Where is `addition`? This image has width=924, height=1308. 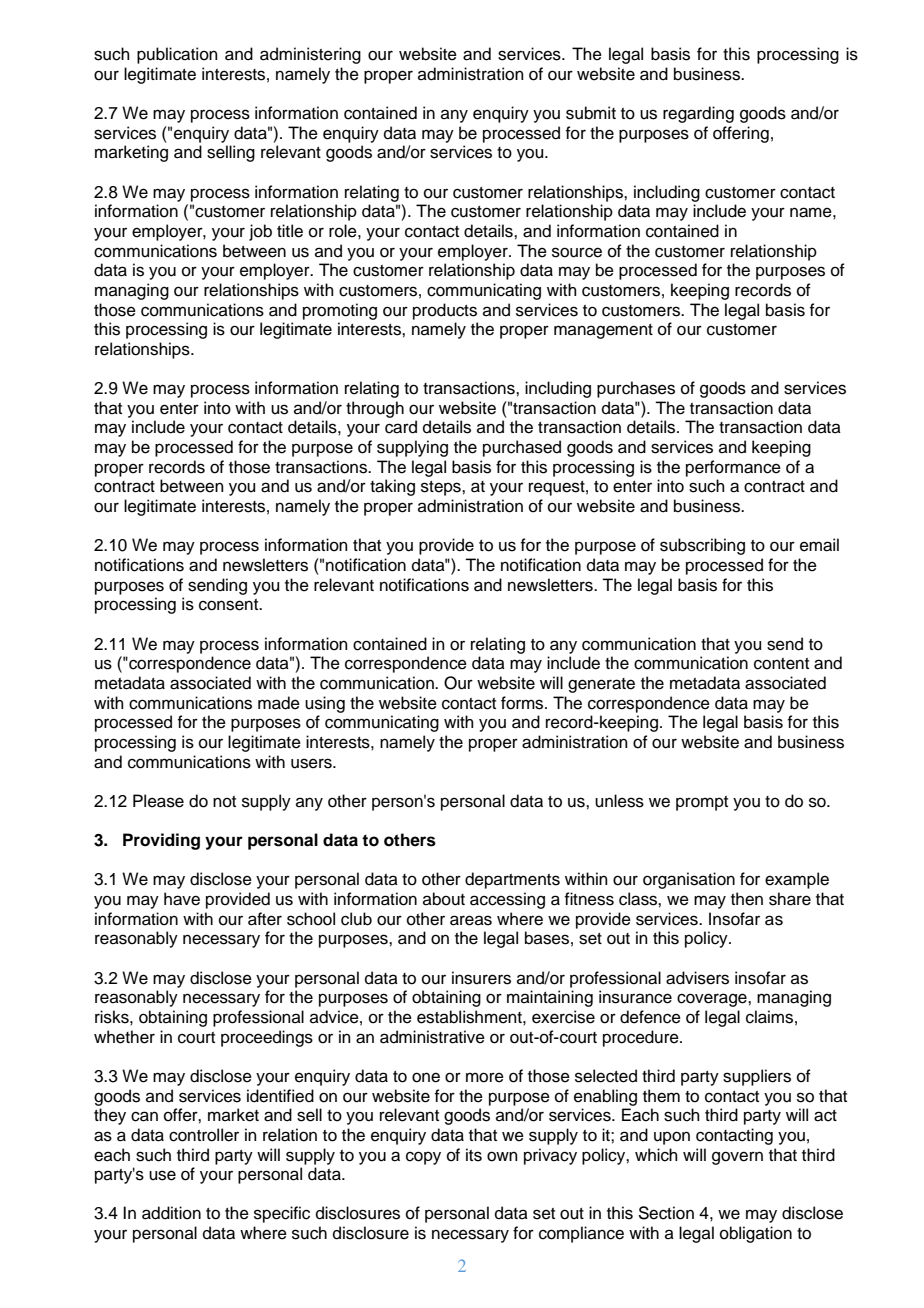 addition is located at coordinates (171, 1213).
